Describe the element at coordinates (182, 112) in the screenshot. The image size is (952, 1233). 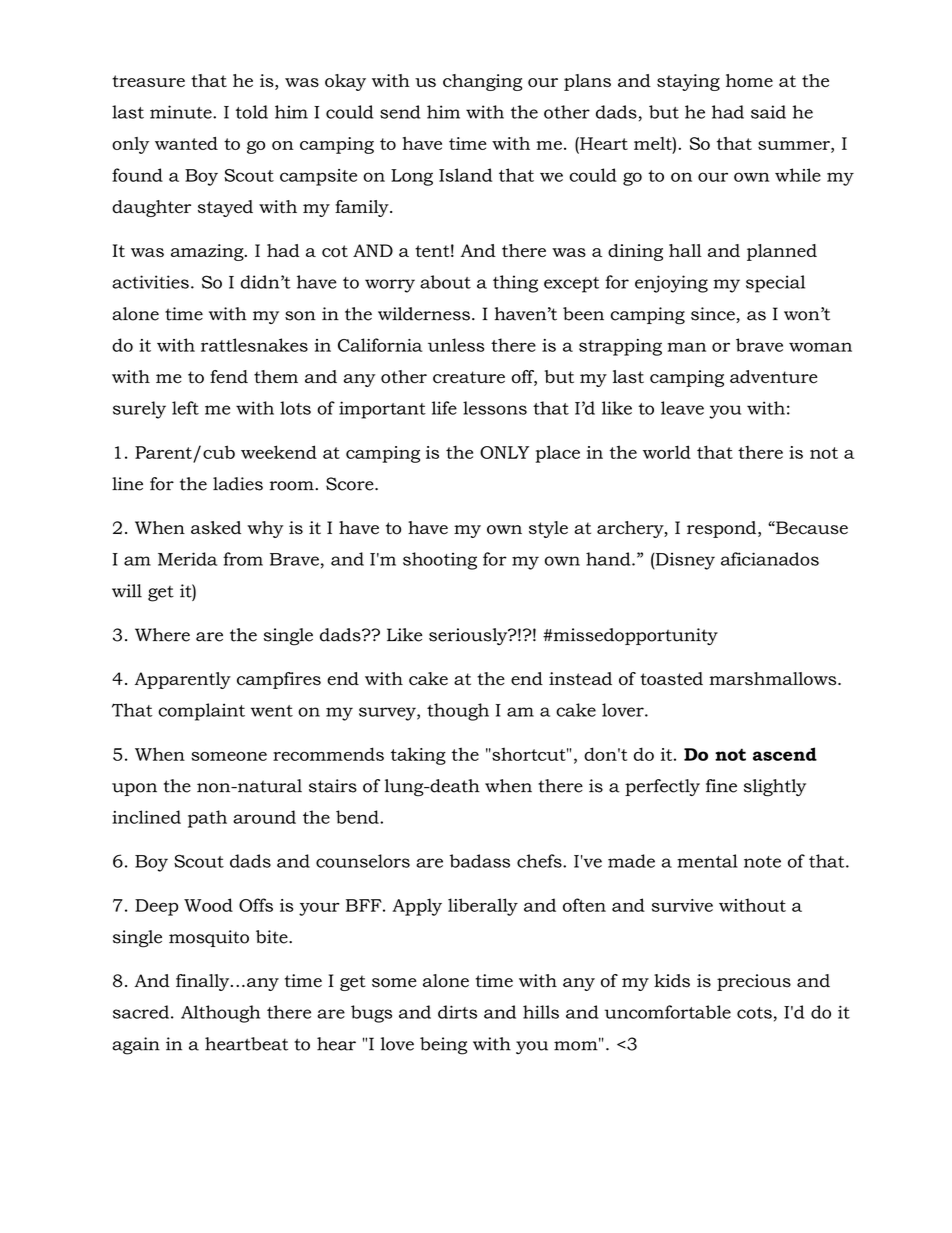
I see `minute` at that location.
